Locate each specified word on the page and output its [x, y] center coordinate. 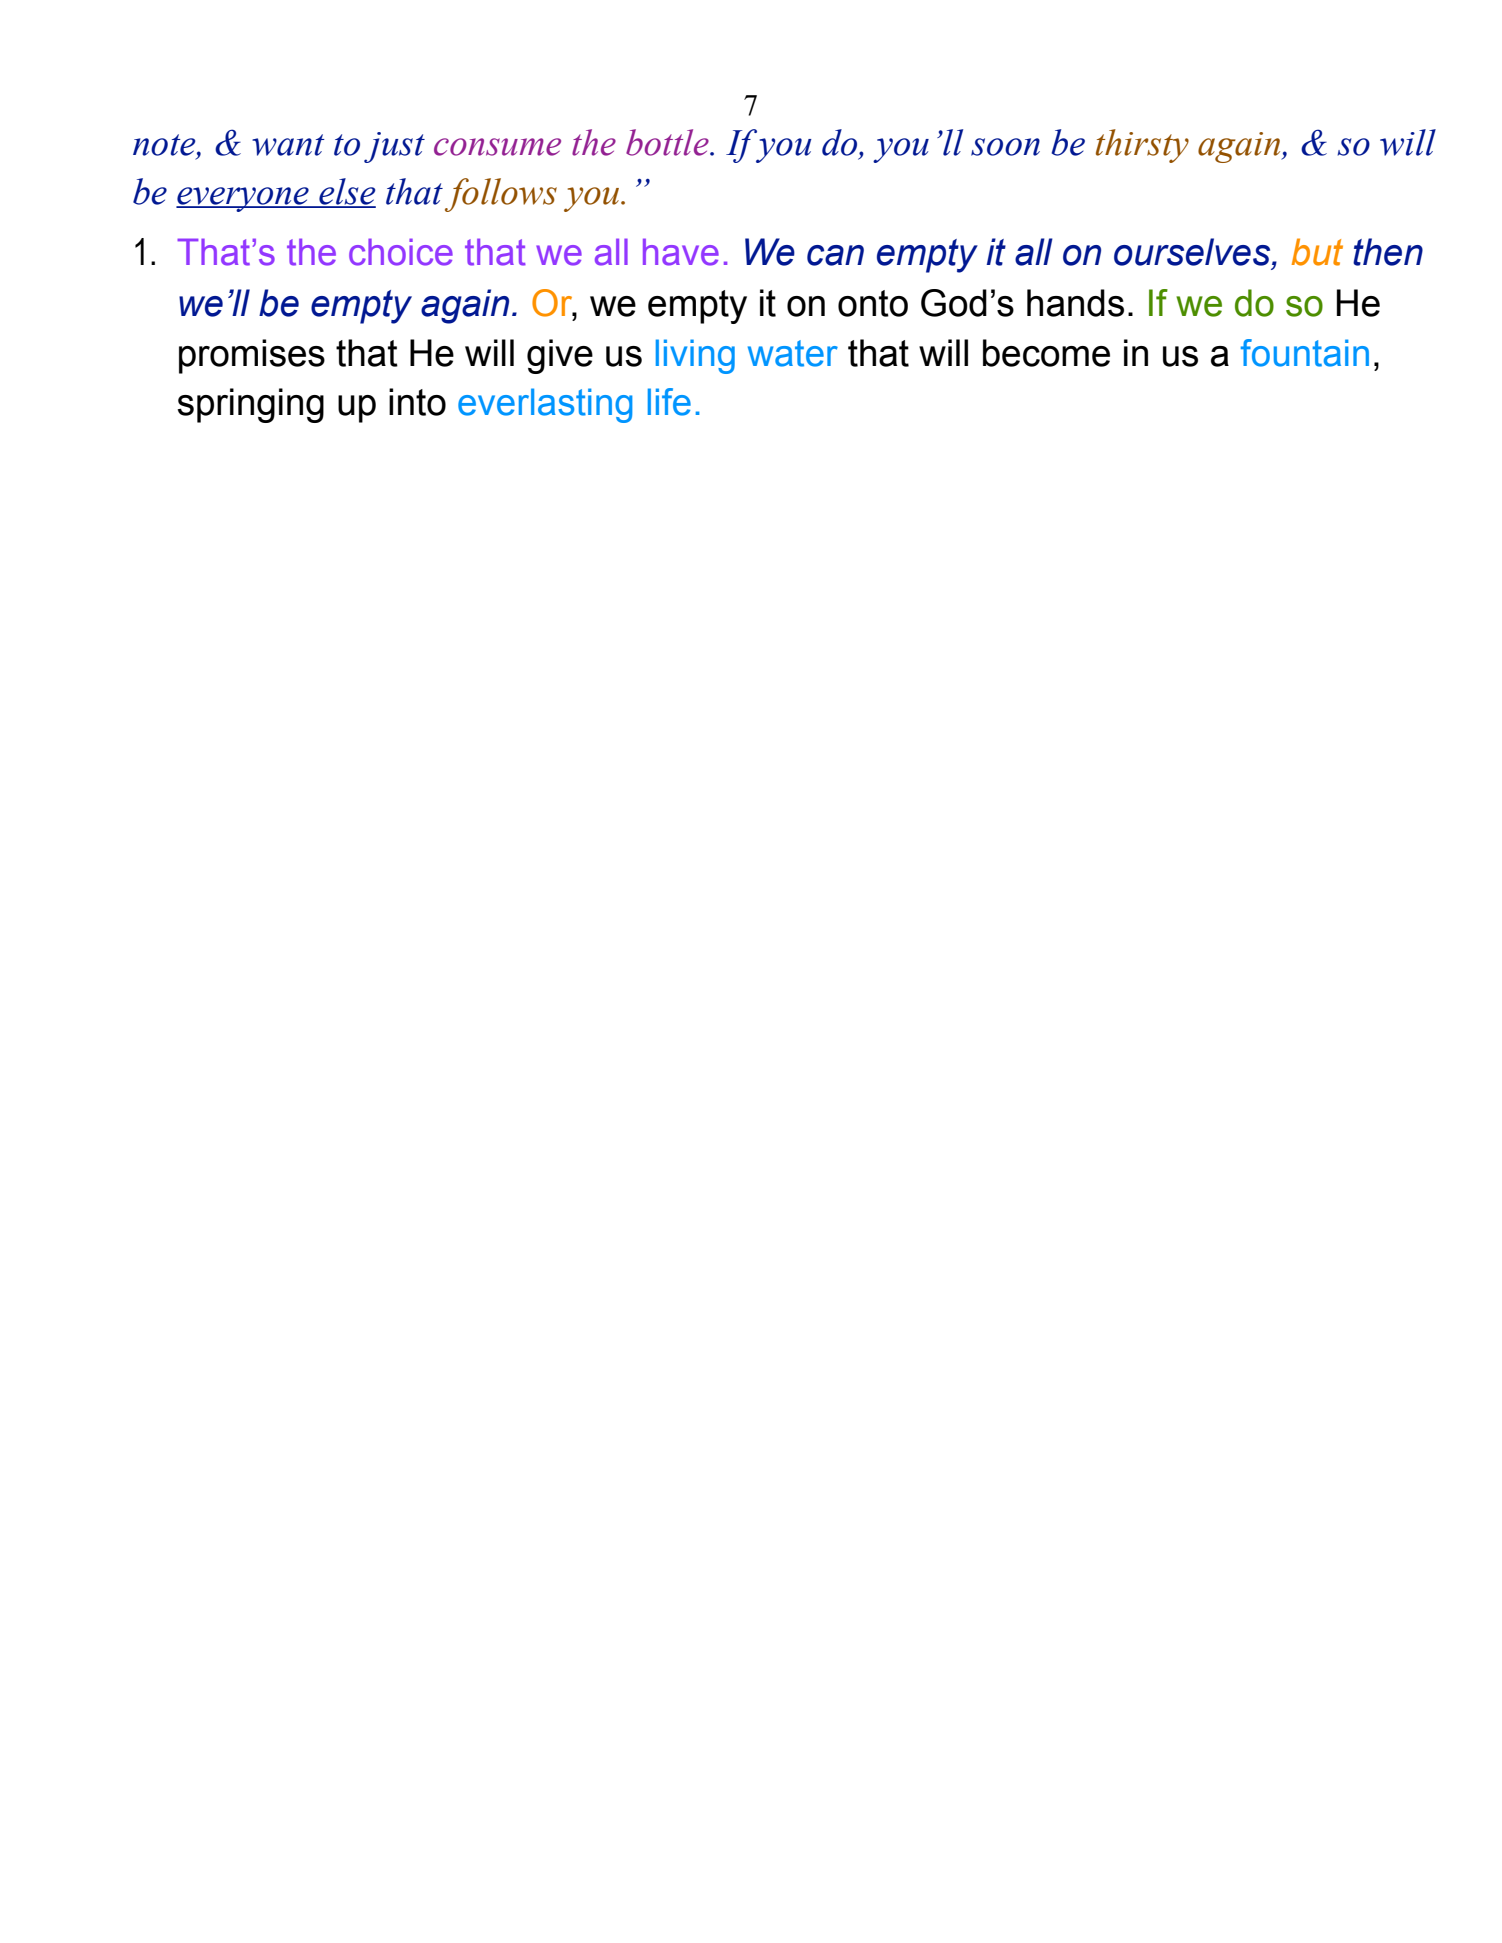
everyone [243, 199]
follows [501, 195]
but [1317, 252]
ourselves [1193, 252]
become [1046, 353]
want [288, 145]
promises [252, 356]
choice [401, 252]
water [793, 353]
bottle [668, 142]
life [669, 402]
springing [250, 405]
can [835, 255]
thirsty [1142, 146]
